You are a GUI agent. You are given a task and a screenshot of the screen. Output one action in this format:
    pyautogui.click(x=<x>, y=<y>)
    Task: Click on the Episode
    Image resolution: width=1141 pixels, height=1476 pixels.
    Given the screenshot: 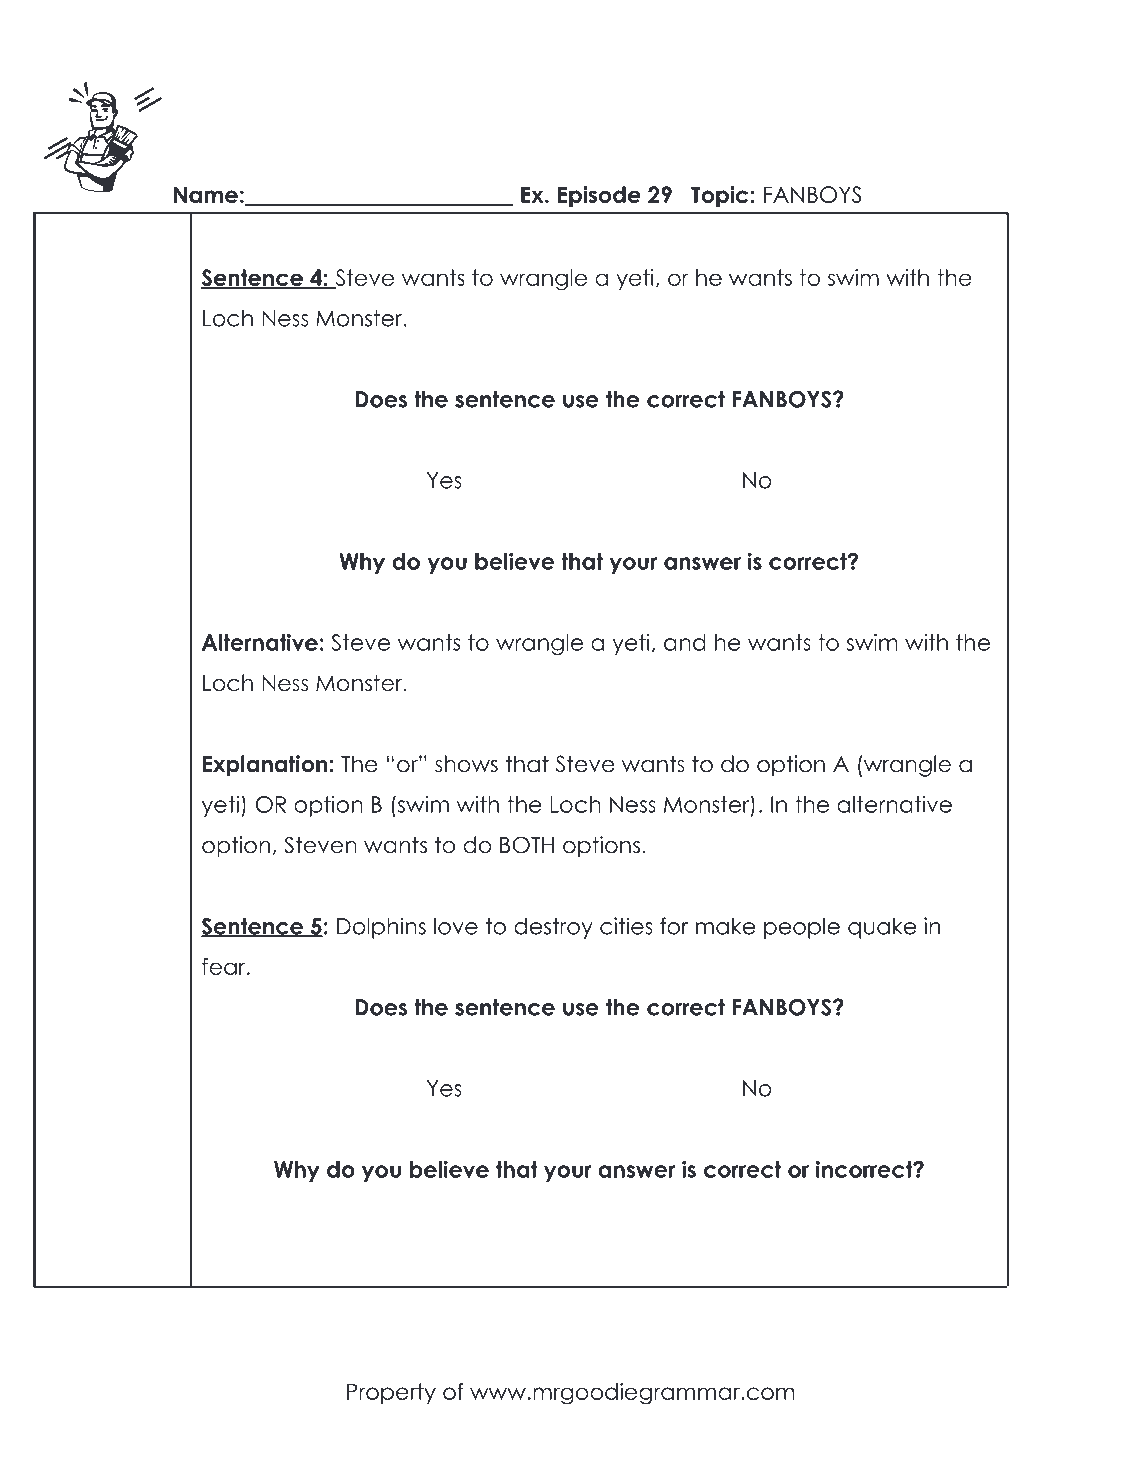 What is the action you would take?
    pyautogui.click(x=599, y=196)
